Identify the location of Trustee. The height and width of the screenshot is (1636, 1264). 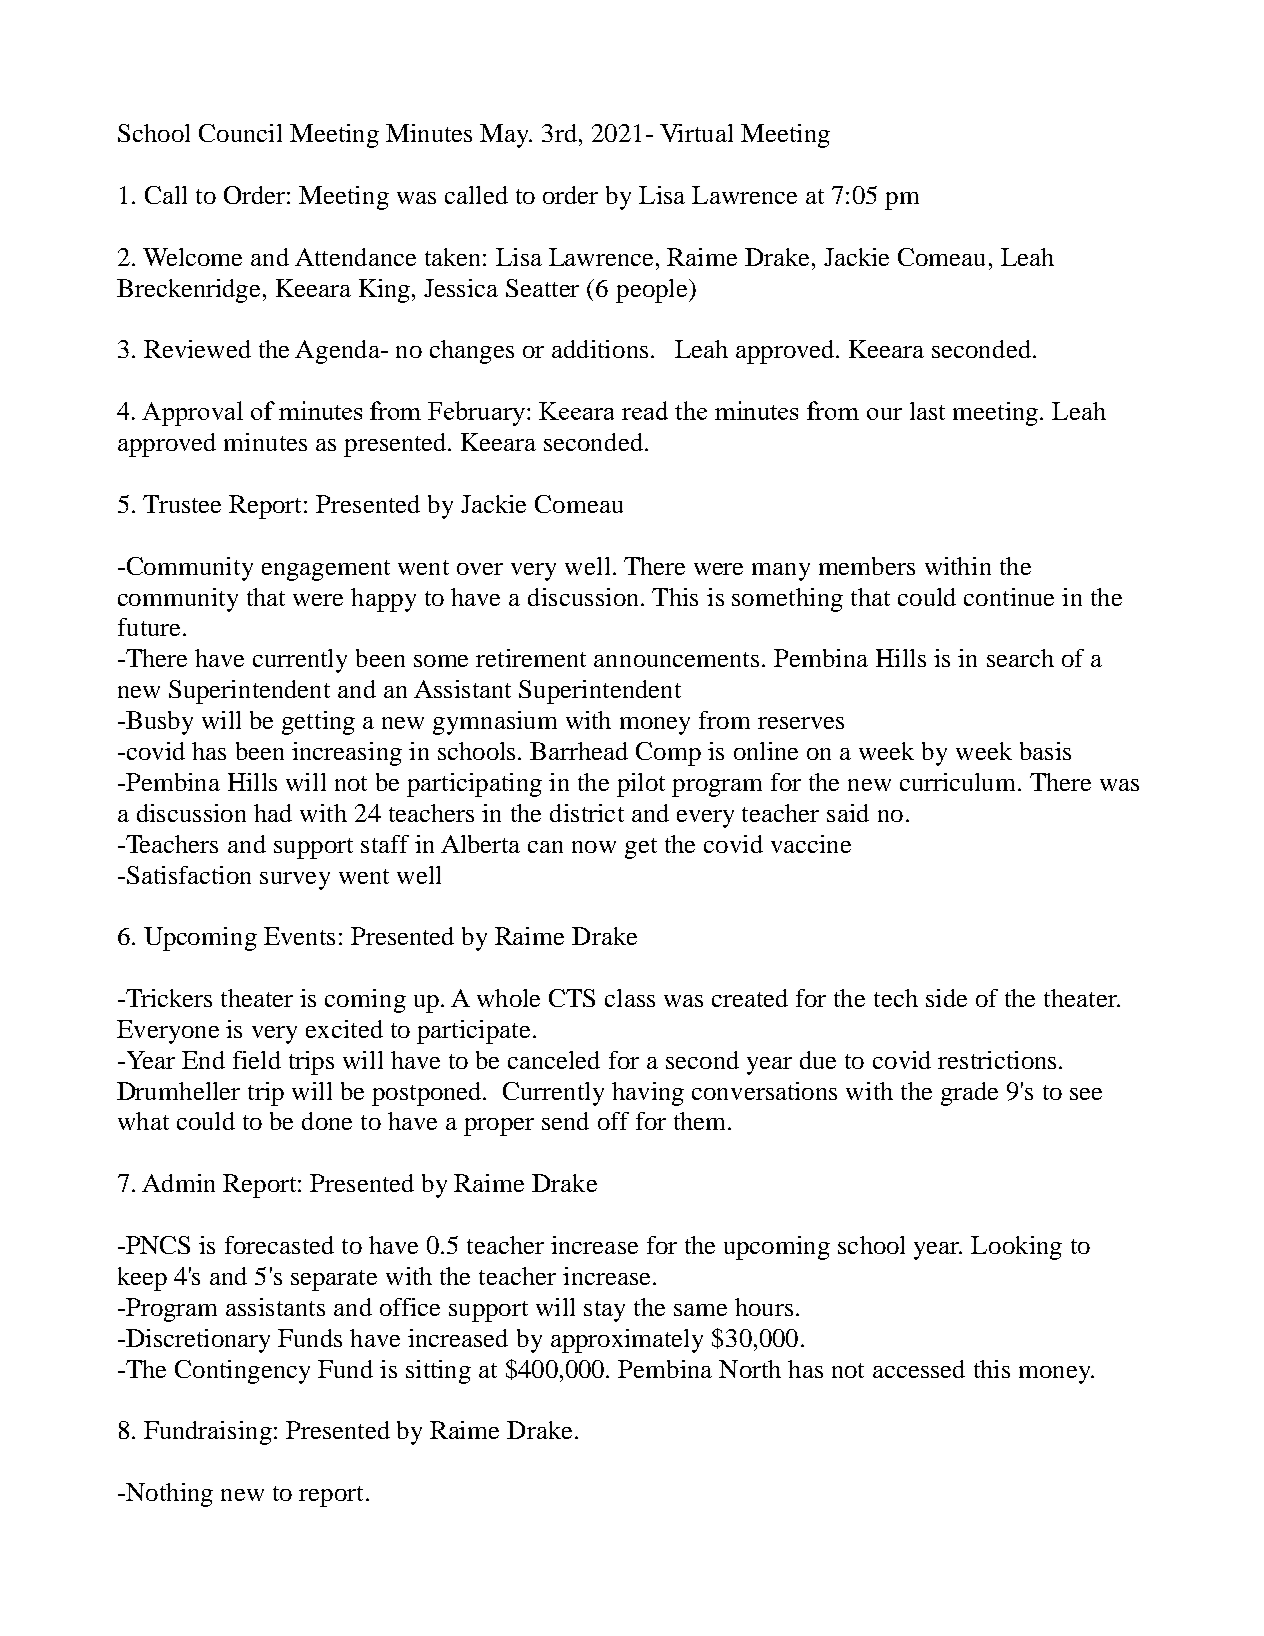
(182, 504).
